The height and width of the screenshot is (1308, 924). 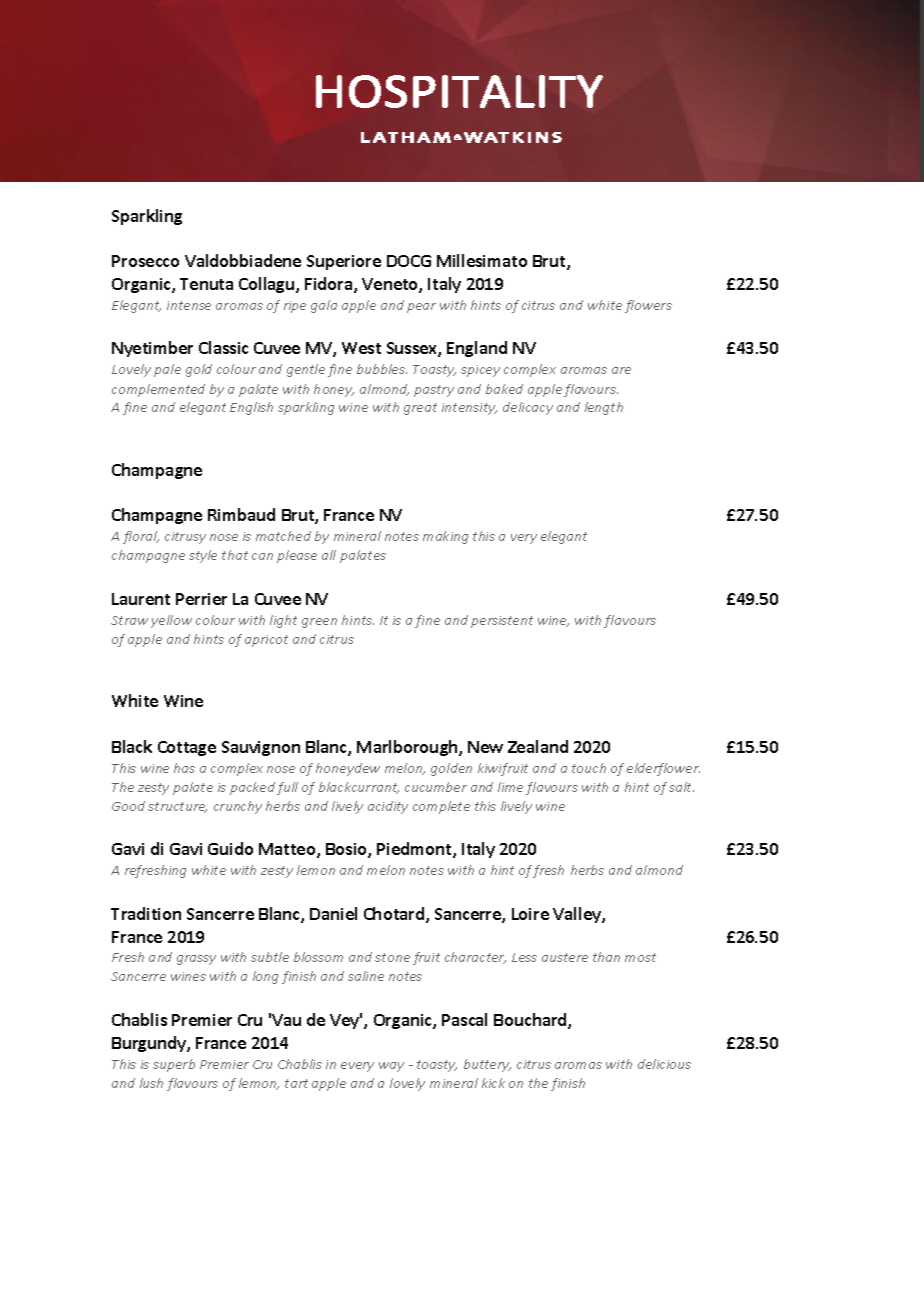 What do you see at coordinates (174, 1065) in the screenshot?
I see `superb` at bounding box center [174, 1065].
